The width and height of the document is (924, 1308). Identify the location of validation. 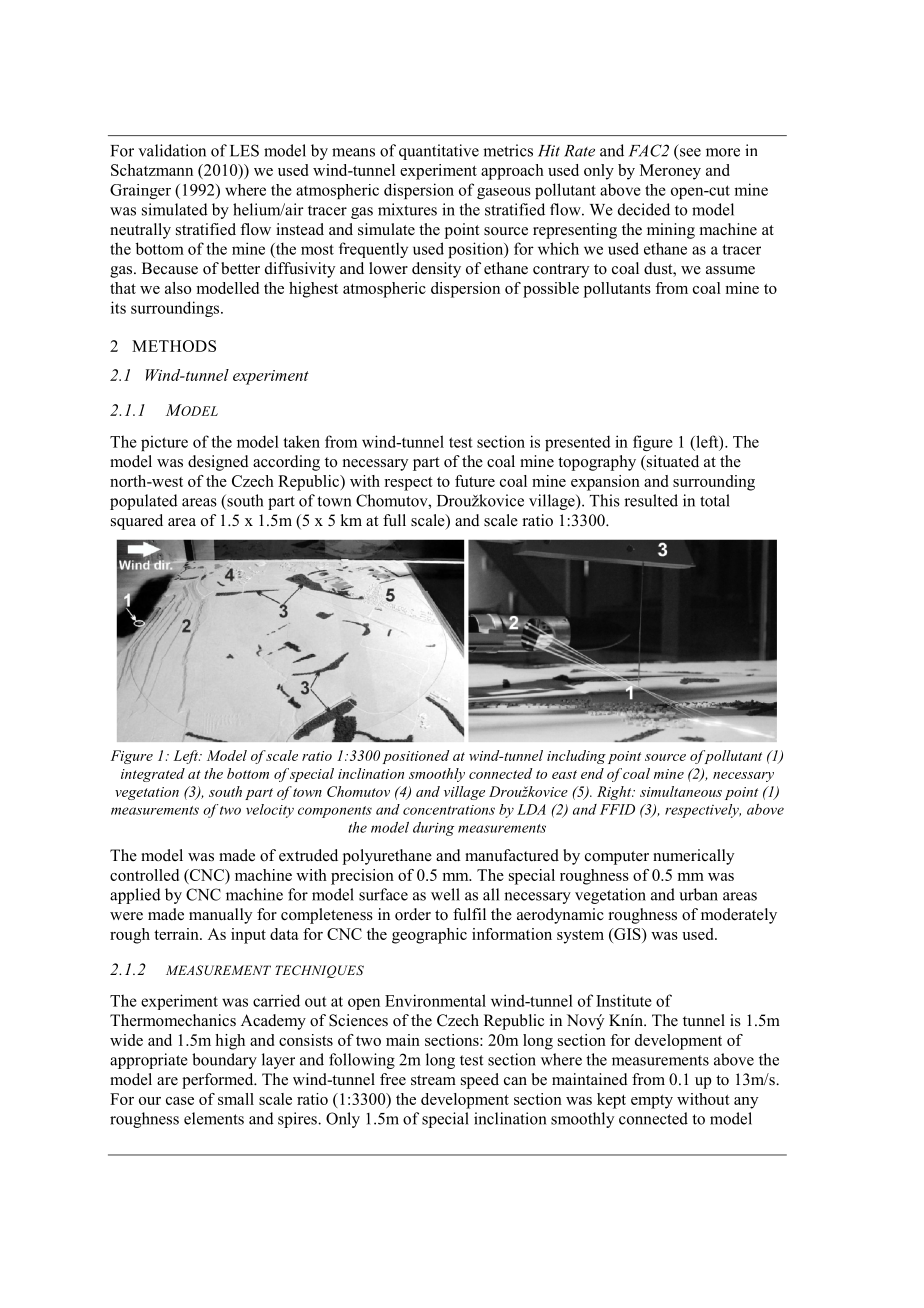
(172, 150).
